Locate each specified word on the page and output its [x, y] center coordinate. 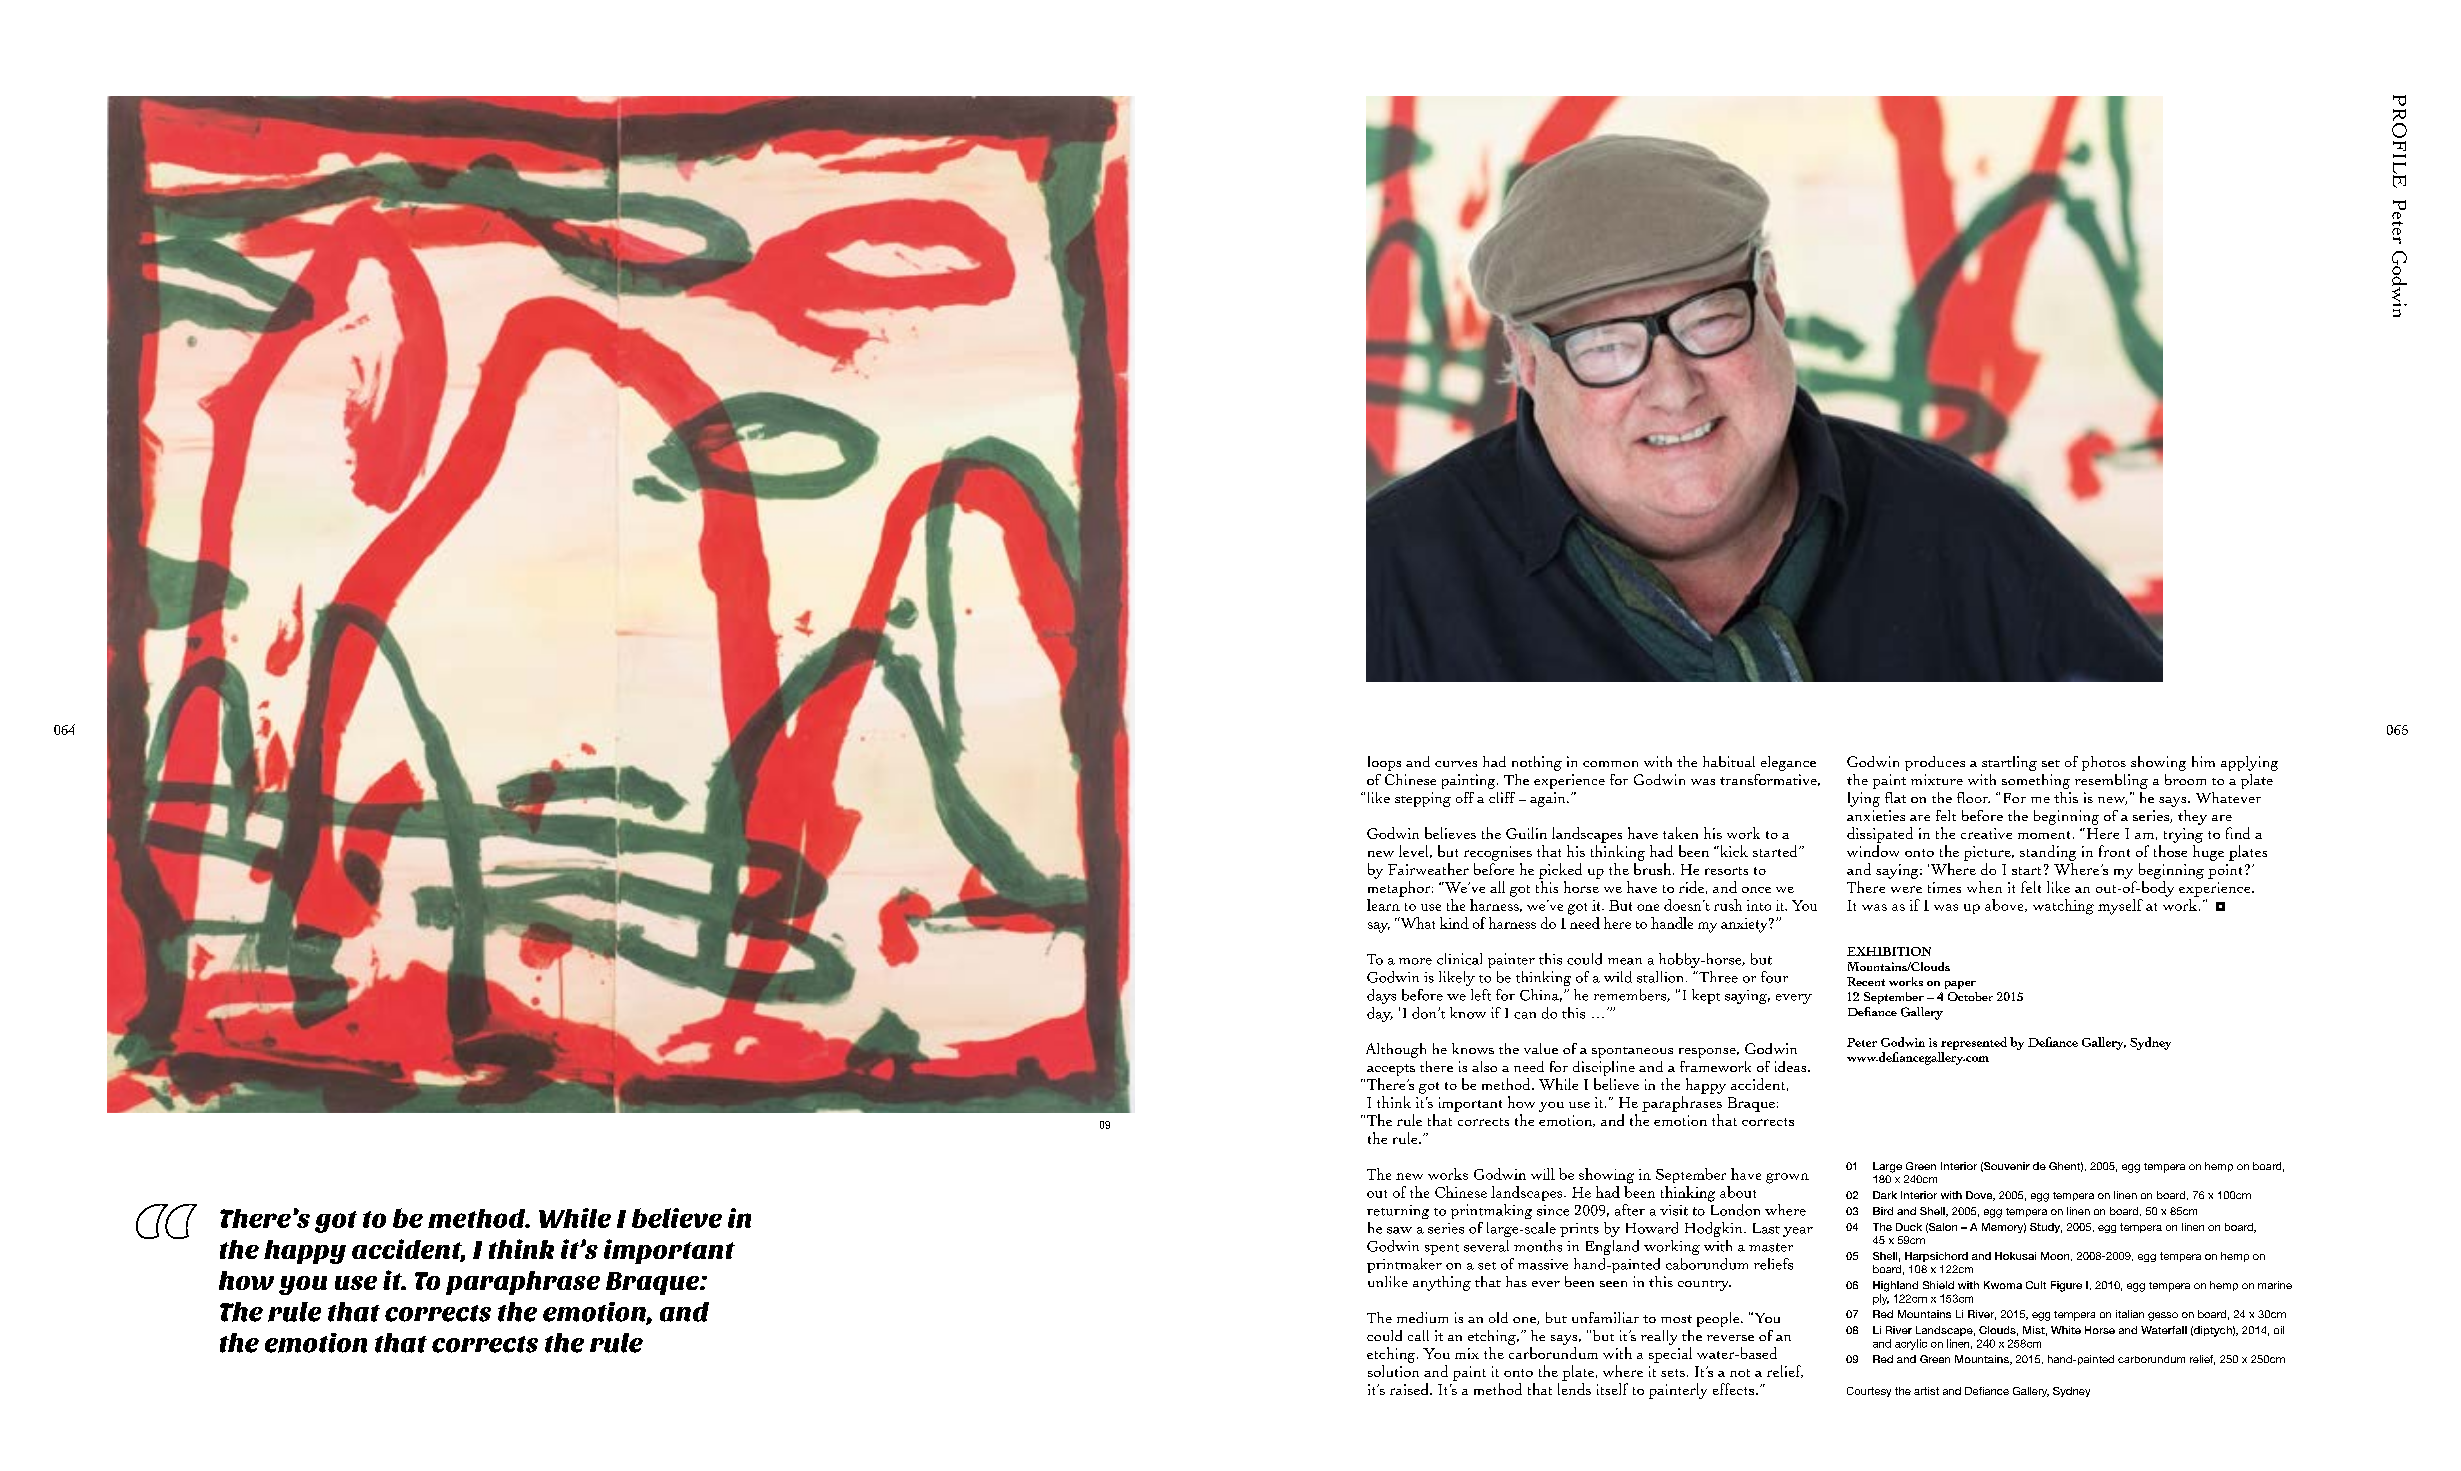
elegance [1788, 763]
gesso [2163, 1316]
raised [1410, 1389]
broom [2185, 779]
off [1465, 797]
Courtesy [1869, 1392]
